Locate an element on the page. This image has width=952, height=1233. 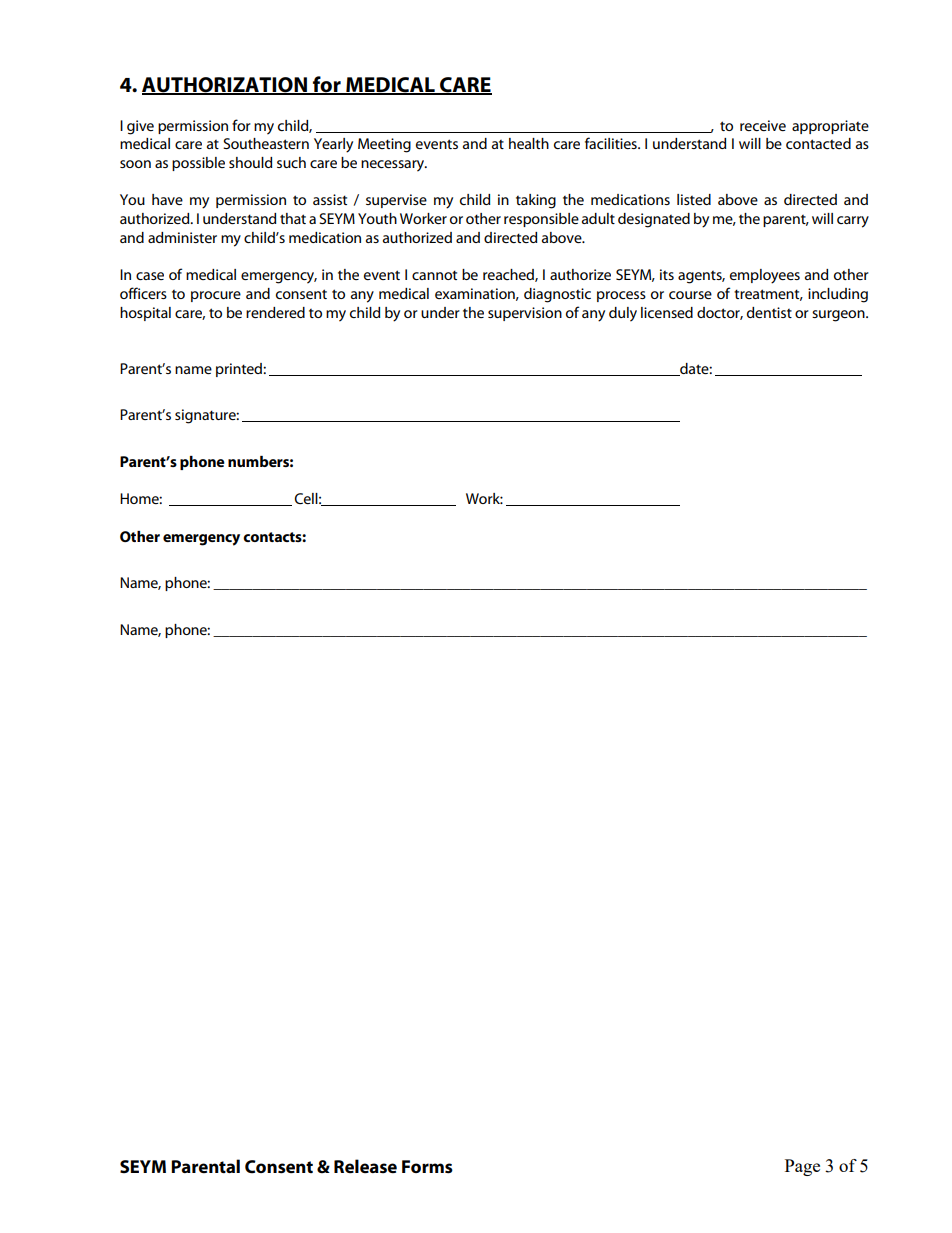
hospital is located at coordinates (145, 314).
